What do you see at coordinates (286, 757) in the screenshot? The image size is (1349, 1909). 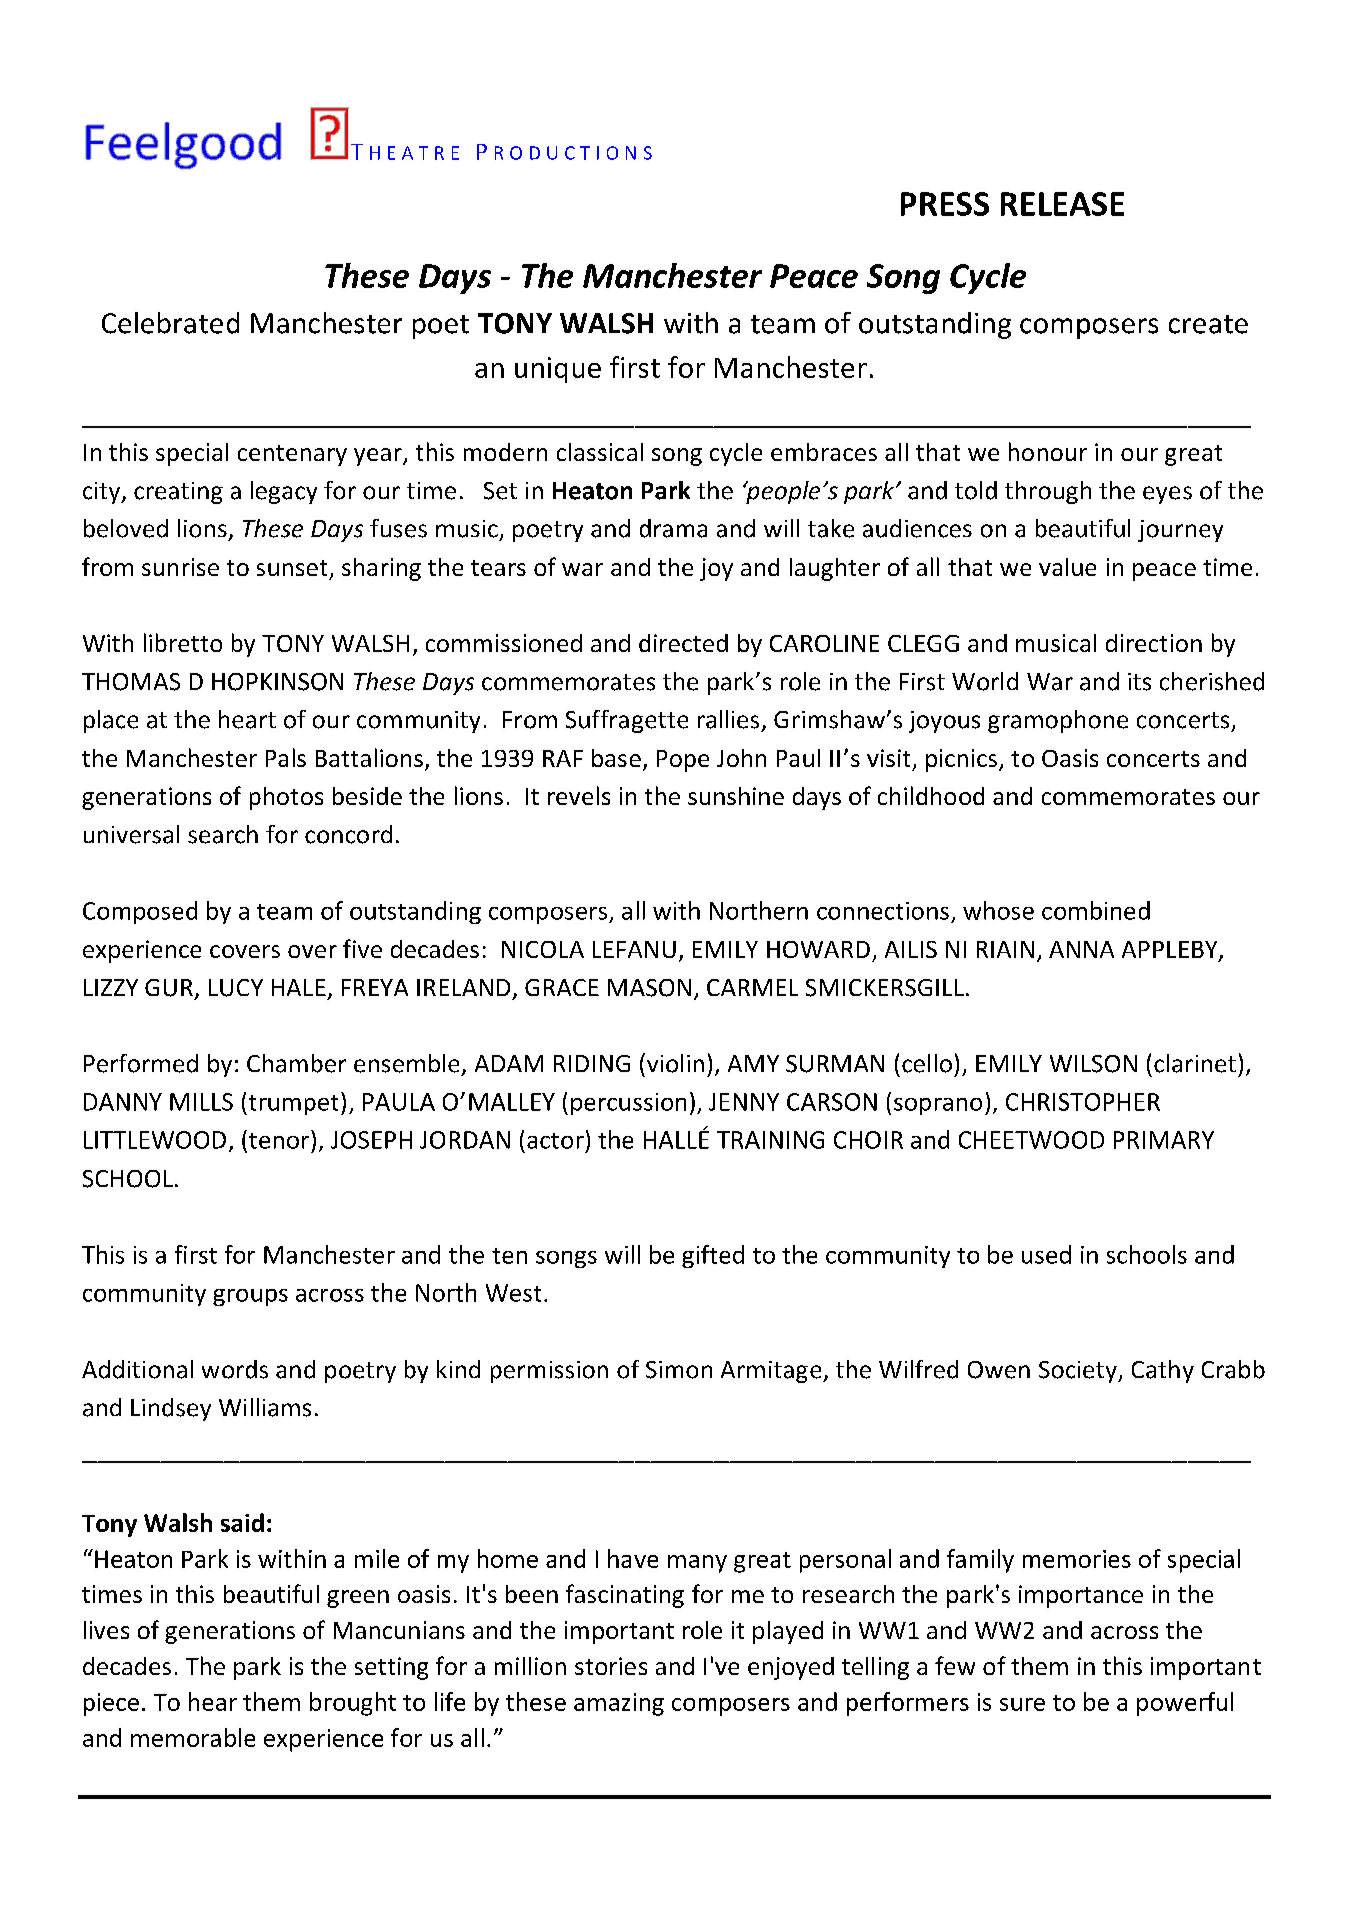 I see `Pals` at bounding box center [286, 757].
